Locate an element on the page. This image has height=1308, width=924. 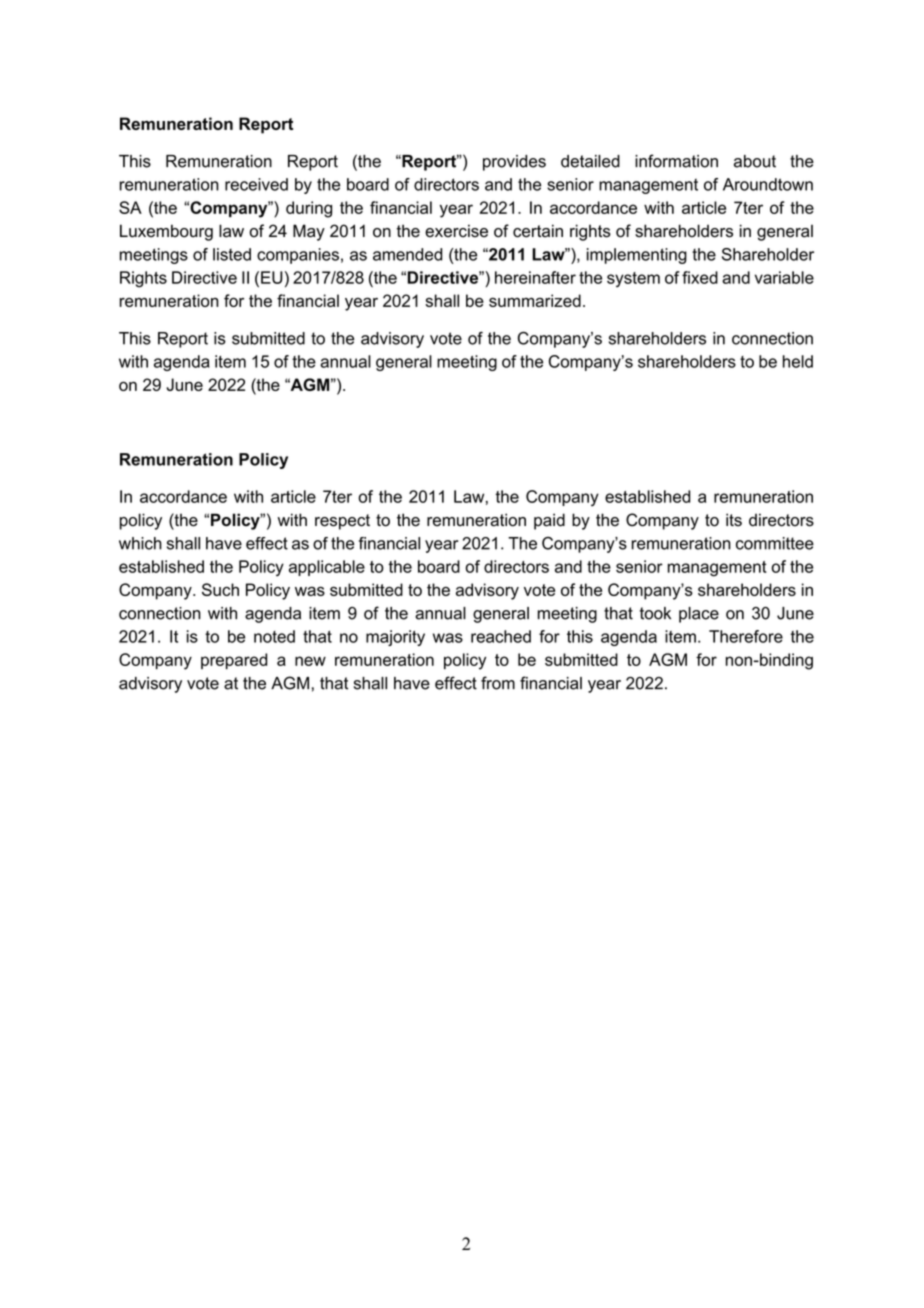
respect is located at coordinates (342, 522).
